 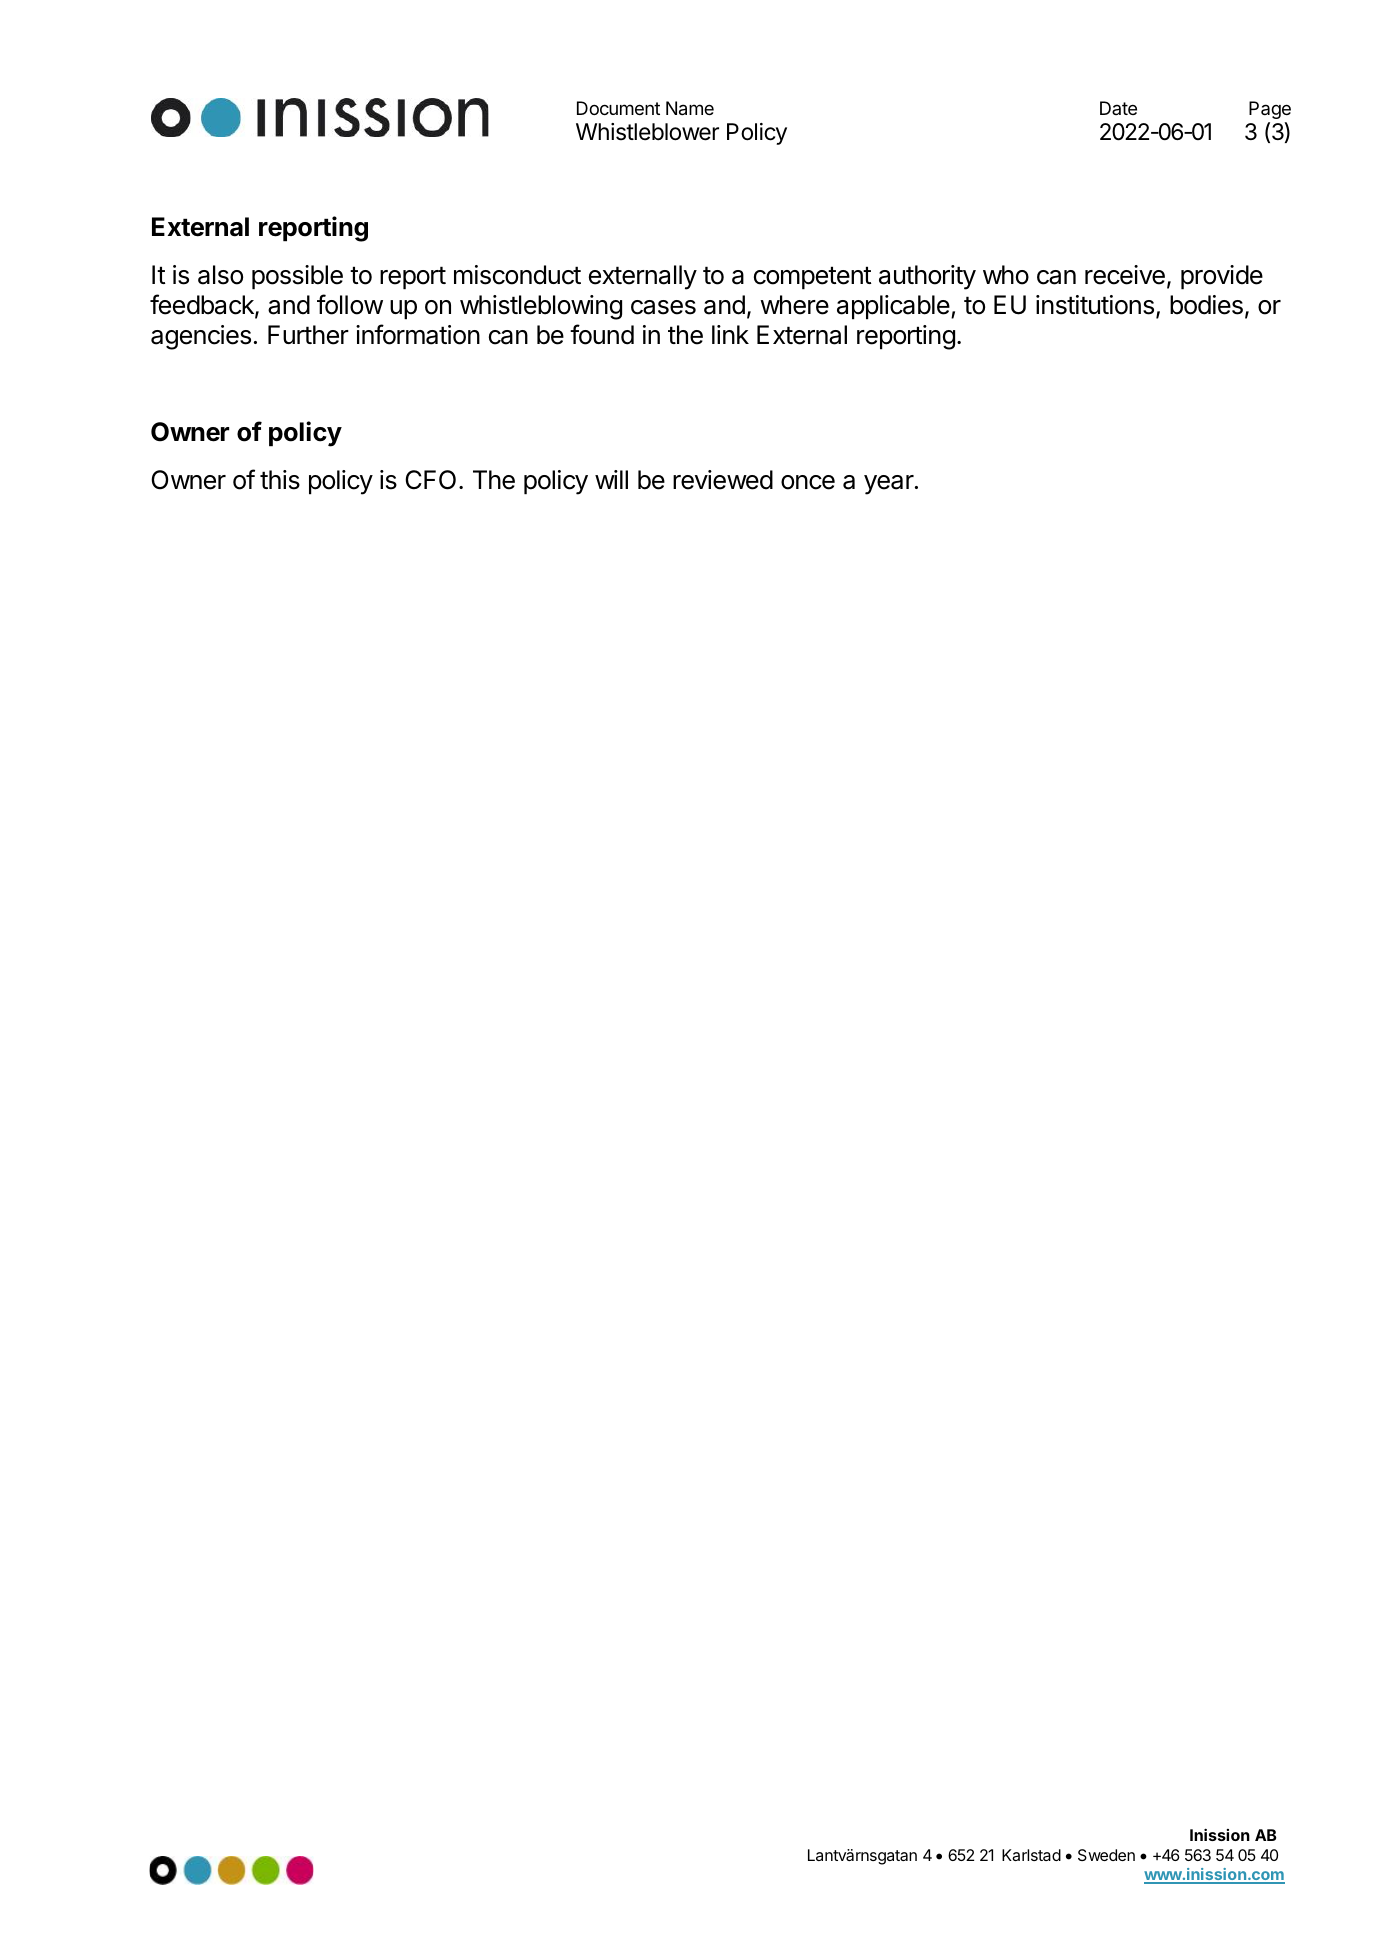 I want to click on reviewed, so click(x=723, y=480).
